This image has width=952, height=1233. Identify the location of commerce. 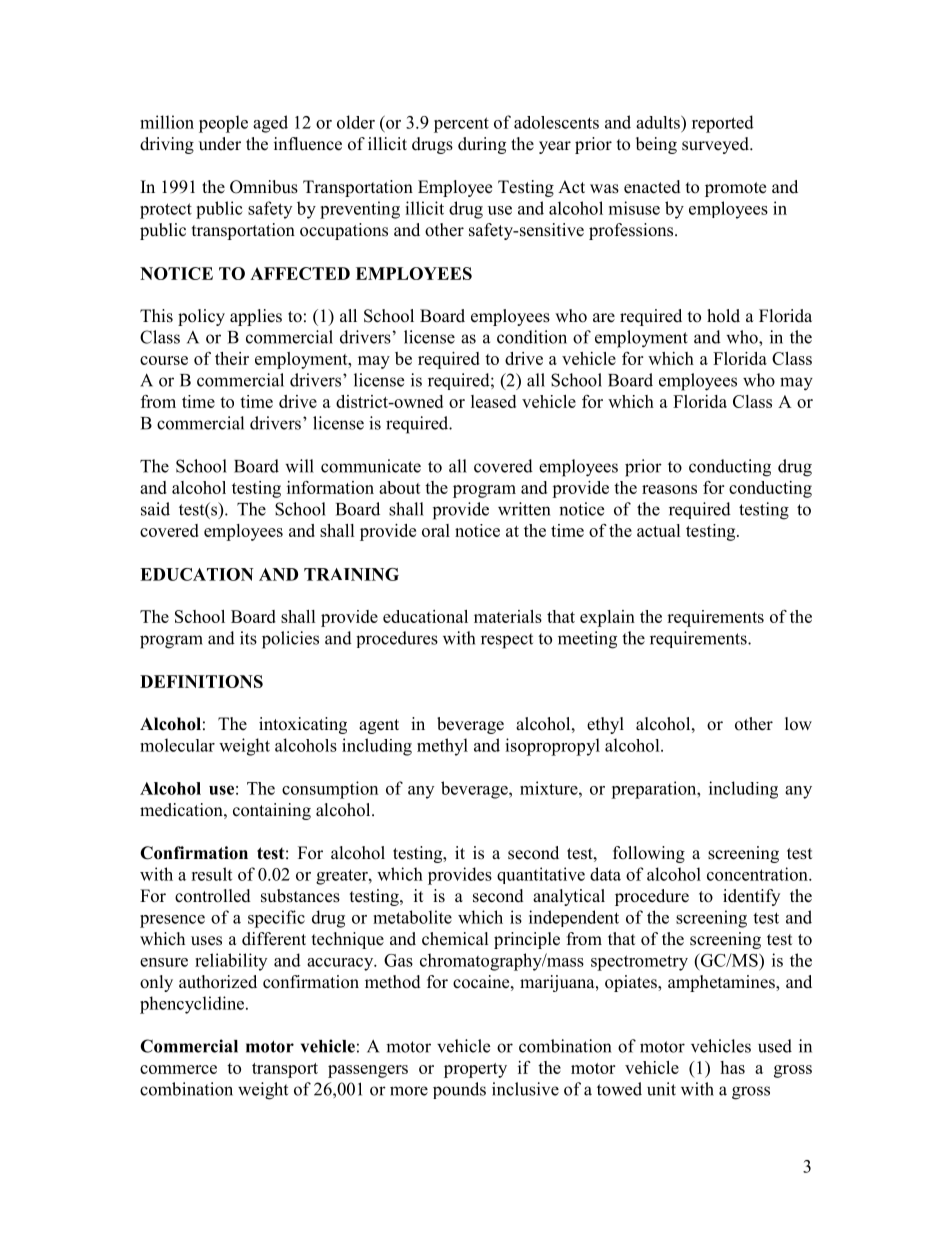
(178, 1069).
